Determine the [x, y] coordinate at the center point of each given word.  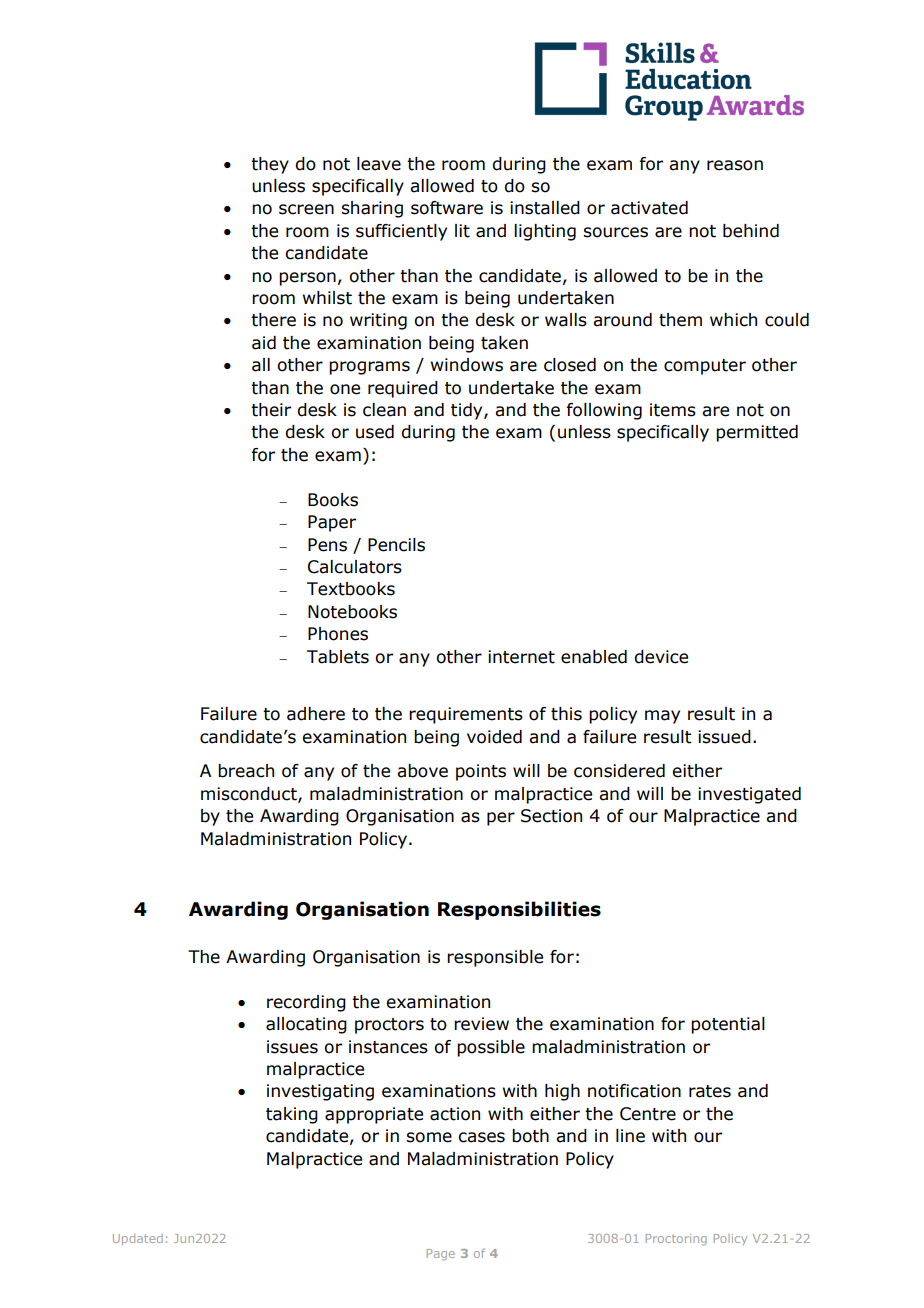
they [270, 165]
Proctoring [676, 1240]
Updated [138, 1239]
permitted [757, 433]
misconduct [250, 794]
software [447, 208]
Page [441, 1255]
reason [735, 165]
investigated [749, 795]
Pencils [396, 545]
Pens [327, 545]
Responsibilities [519, 910]
